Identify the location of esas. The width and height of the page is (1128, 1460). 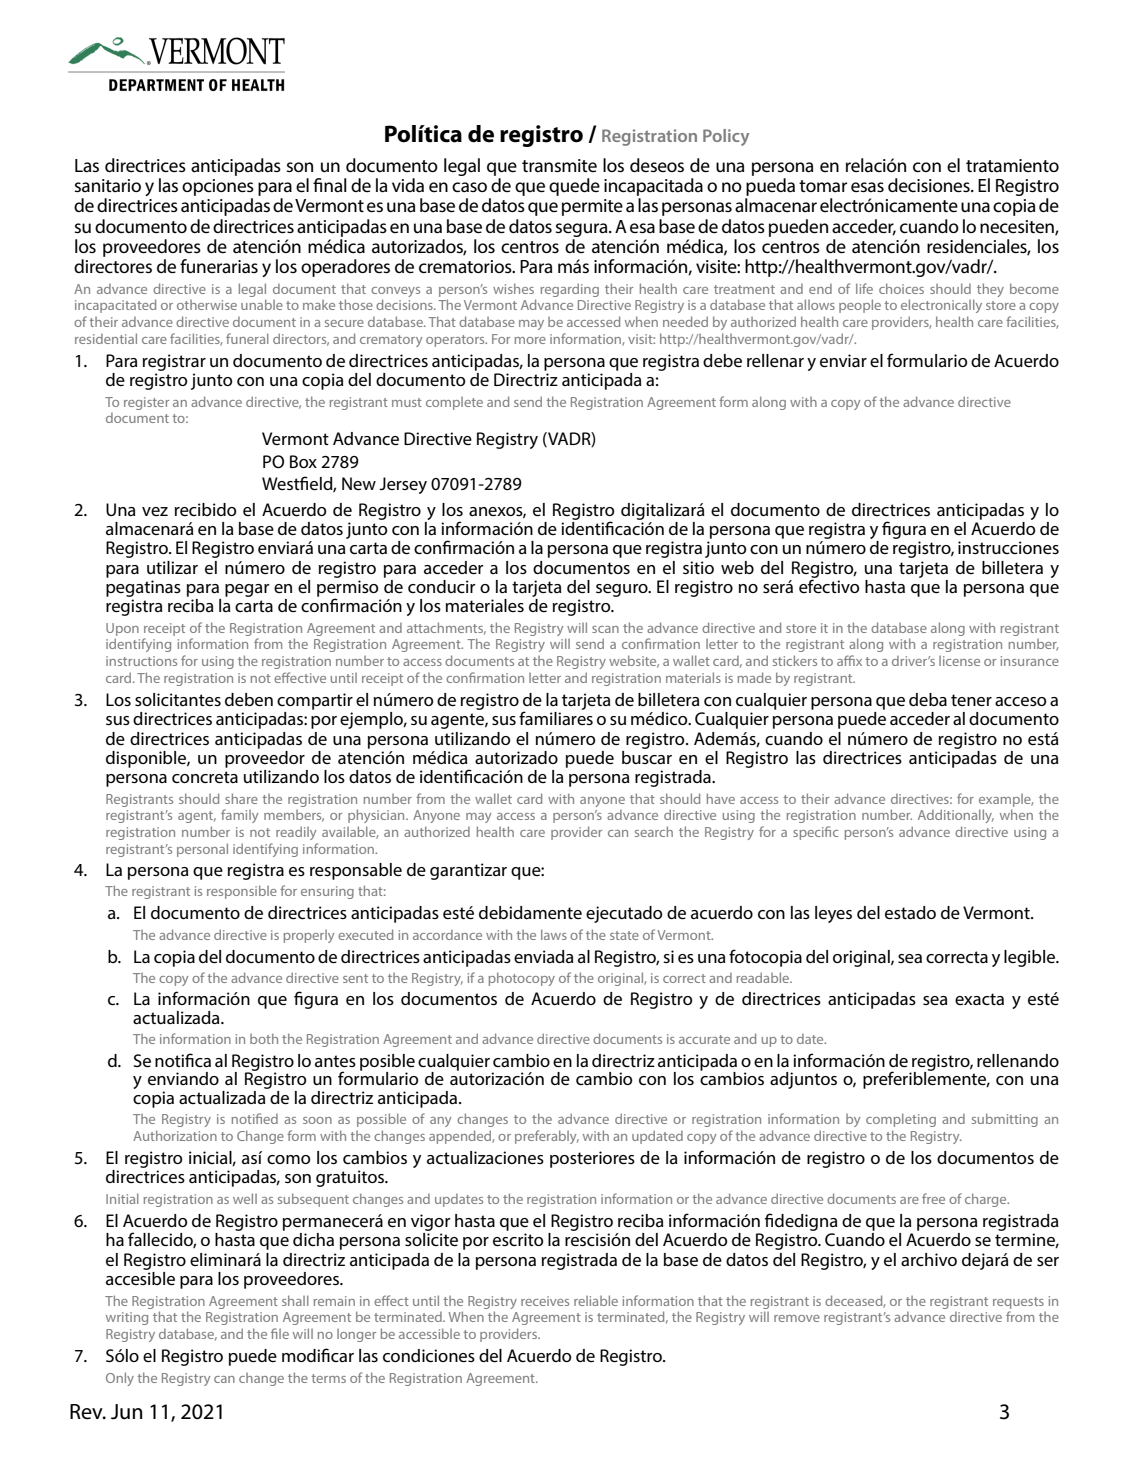
(867, 187).
